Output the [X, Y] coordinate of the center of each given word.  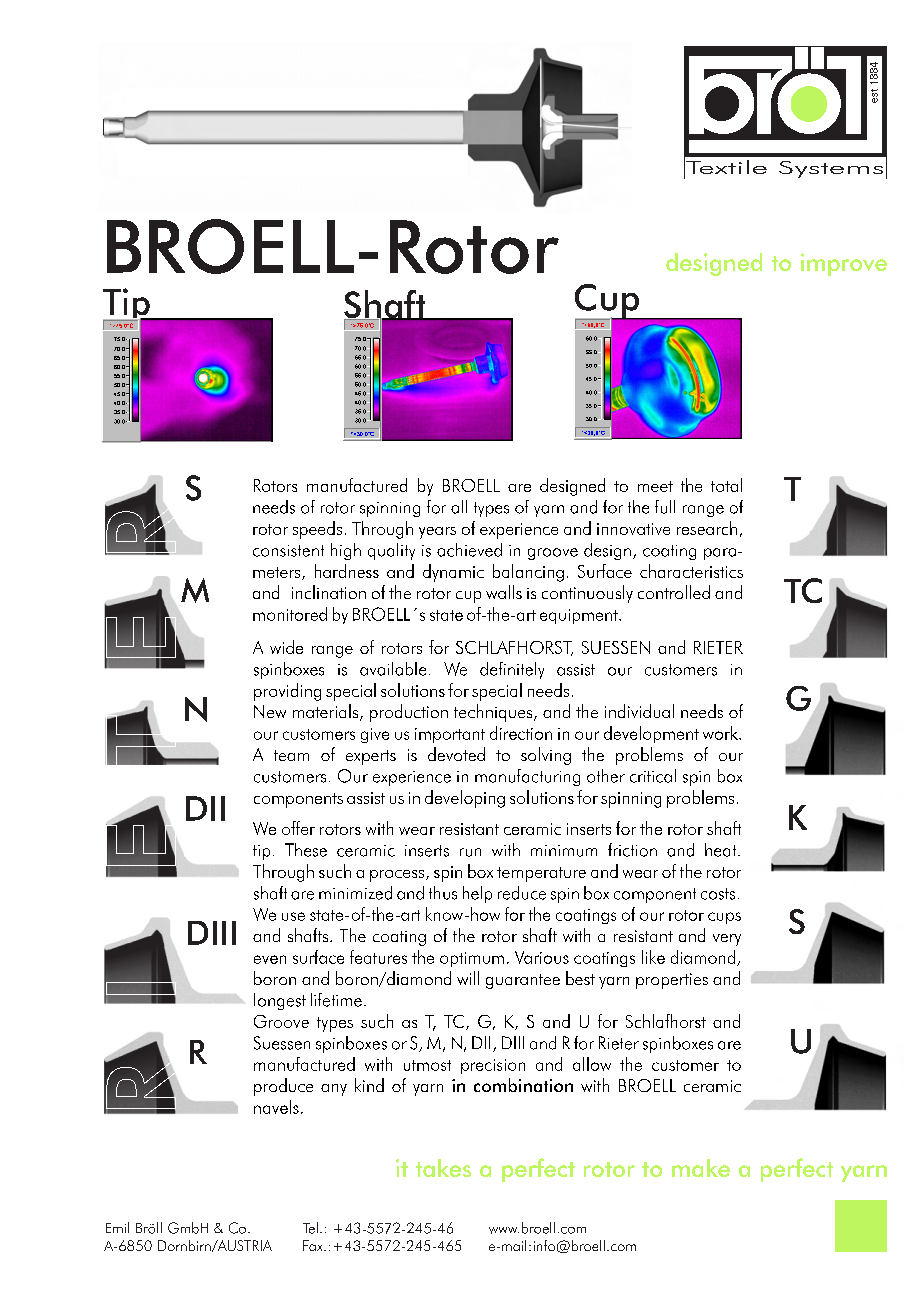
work [721, 733]
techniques [494, 713]
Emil [117, 1227]
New [270, 711]
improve [844, 264]
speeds [317, 530]
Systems [831, 169]
